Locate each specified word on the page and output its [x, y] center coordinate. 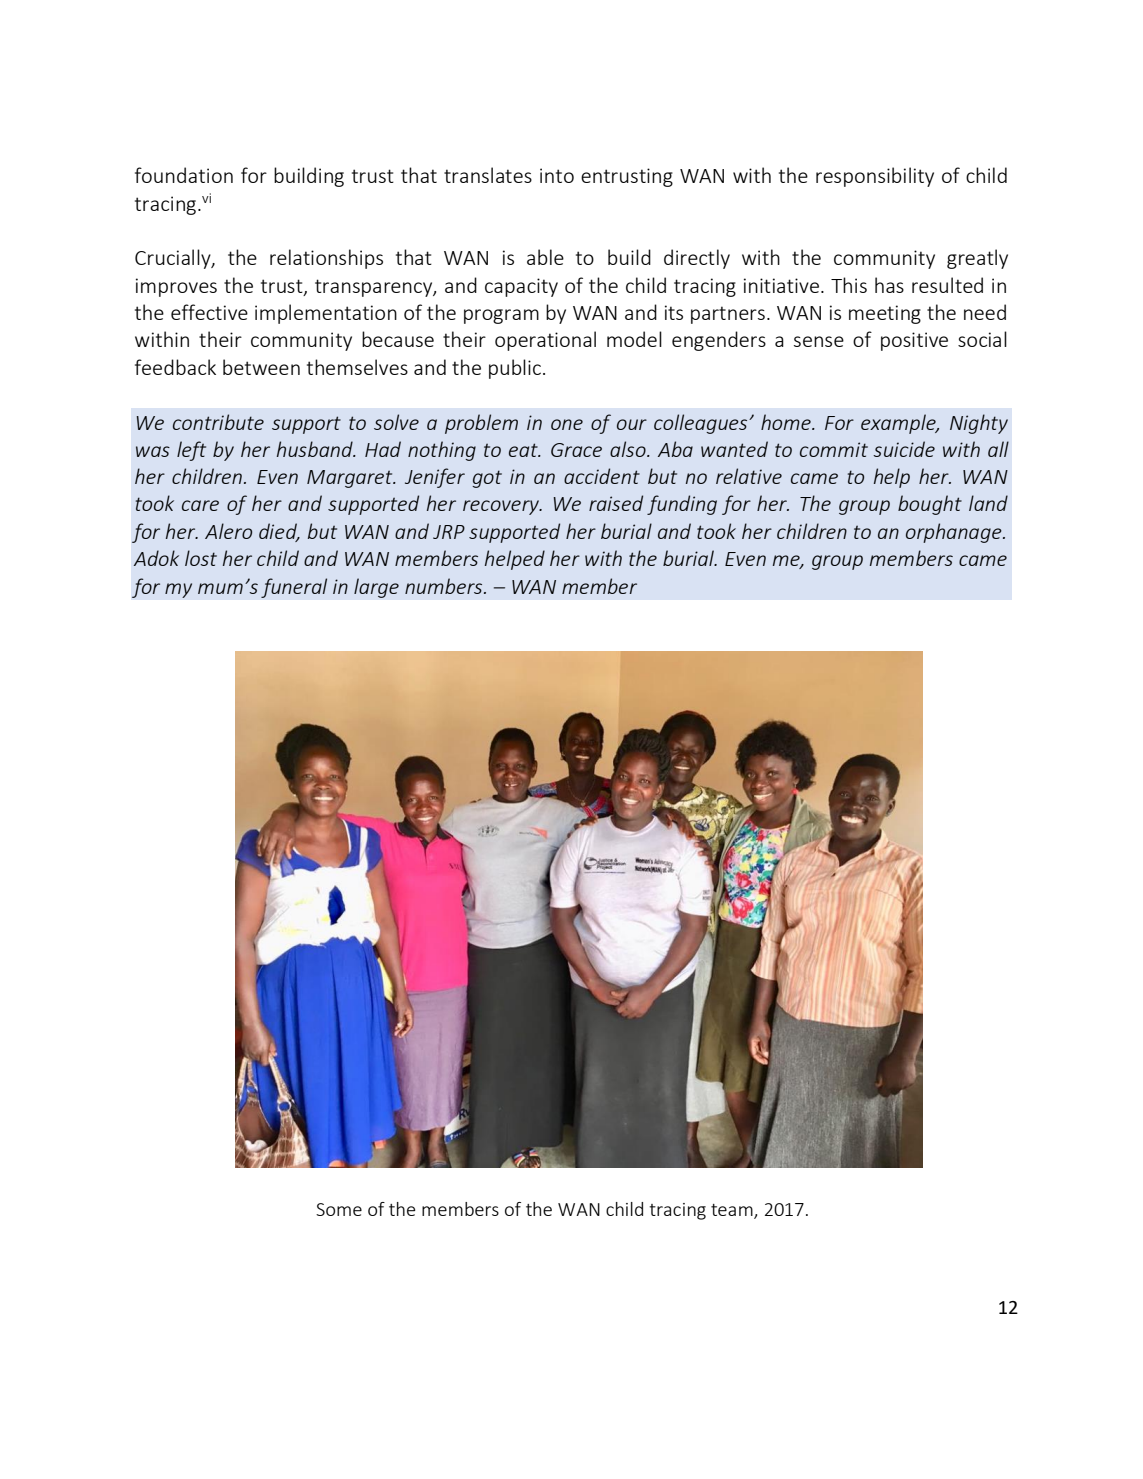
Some [339, 1209]
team [733, 1211]
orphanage [955, 533]
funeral [294, 588]
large [376, 588]
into [557, 175]
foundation [184, 175]
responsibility [875, 177]
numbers [445, 586]
